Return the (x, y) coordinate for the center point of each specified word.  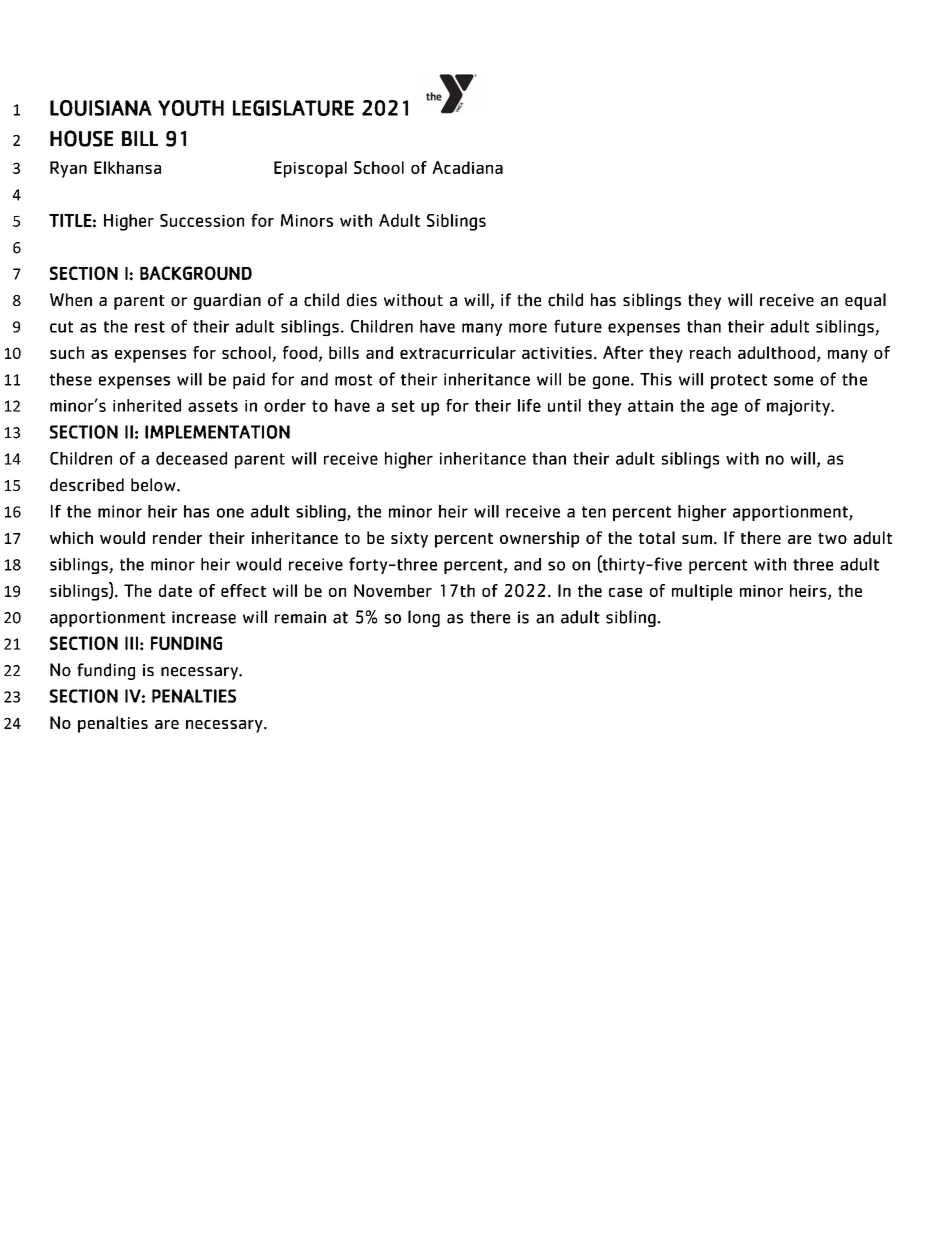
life (529, 405)
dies (362, 300)
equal (865, 301)
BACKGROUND (196, 273)
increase (204, 617)
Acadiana (467, 167)
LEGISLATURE (293, 108)
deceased (191, 458)
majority (799, 408)
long (424, 618)
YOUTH (191, 108)
